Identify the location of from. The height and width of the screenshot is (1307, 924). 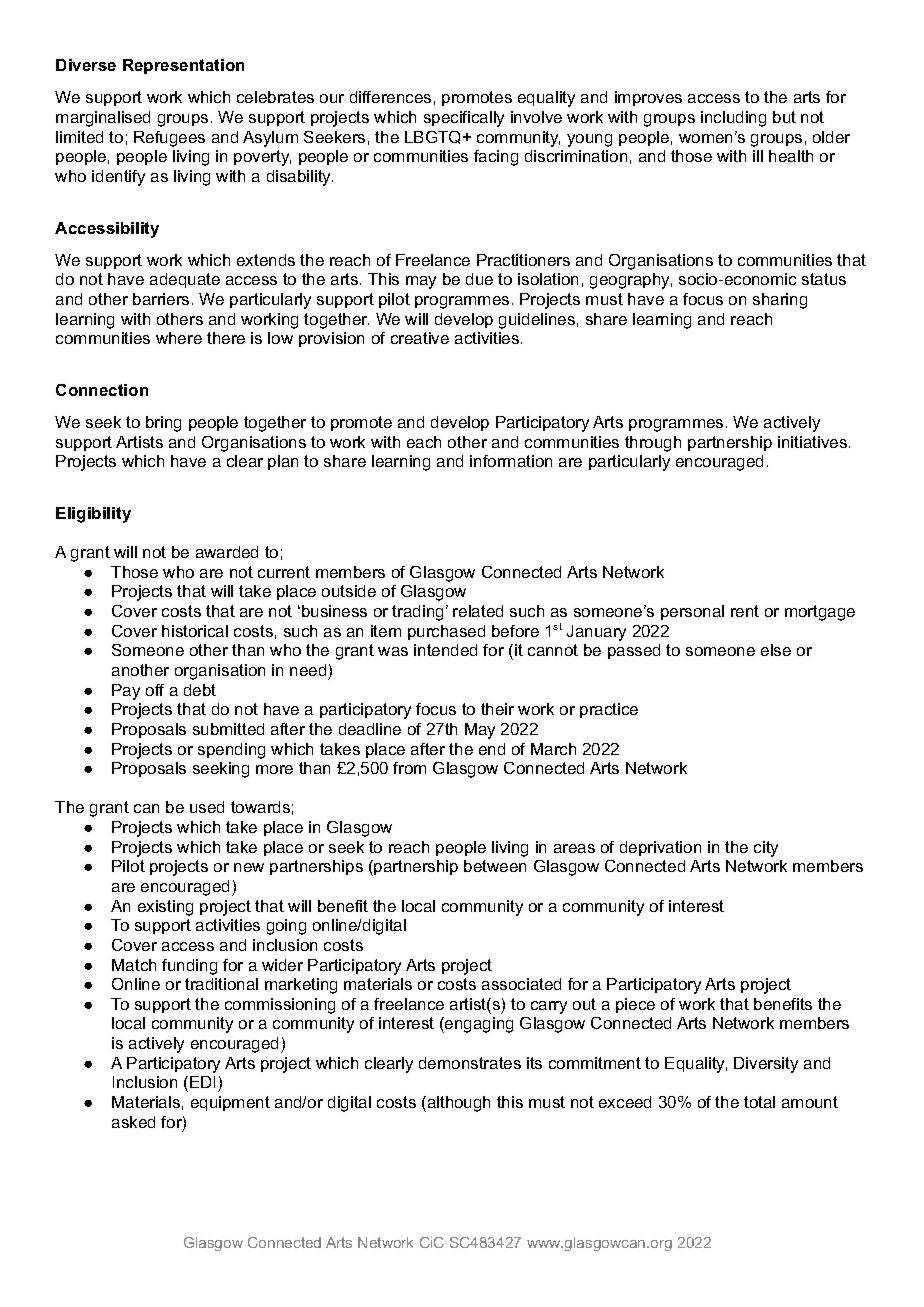
(409, 768).
